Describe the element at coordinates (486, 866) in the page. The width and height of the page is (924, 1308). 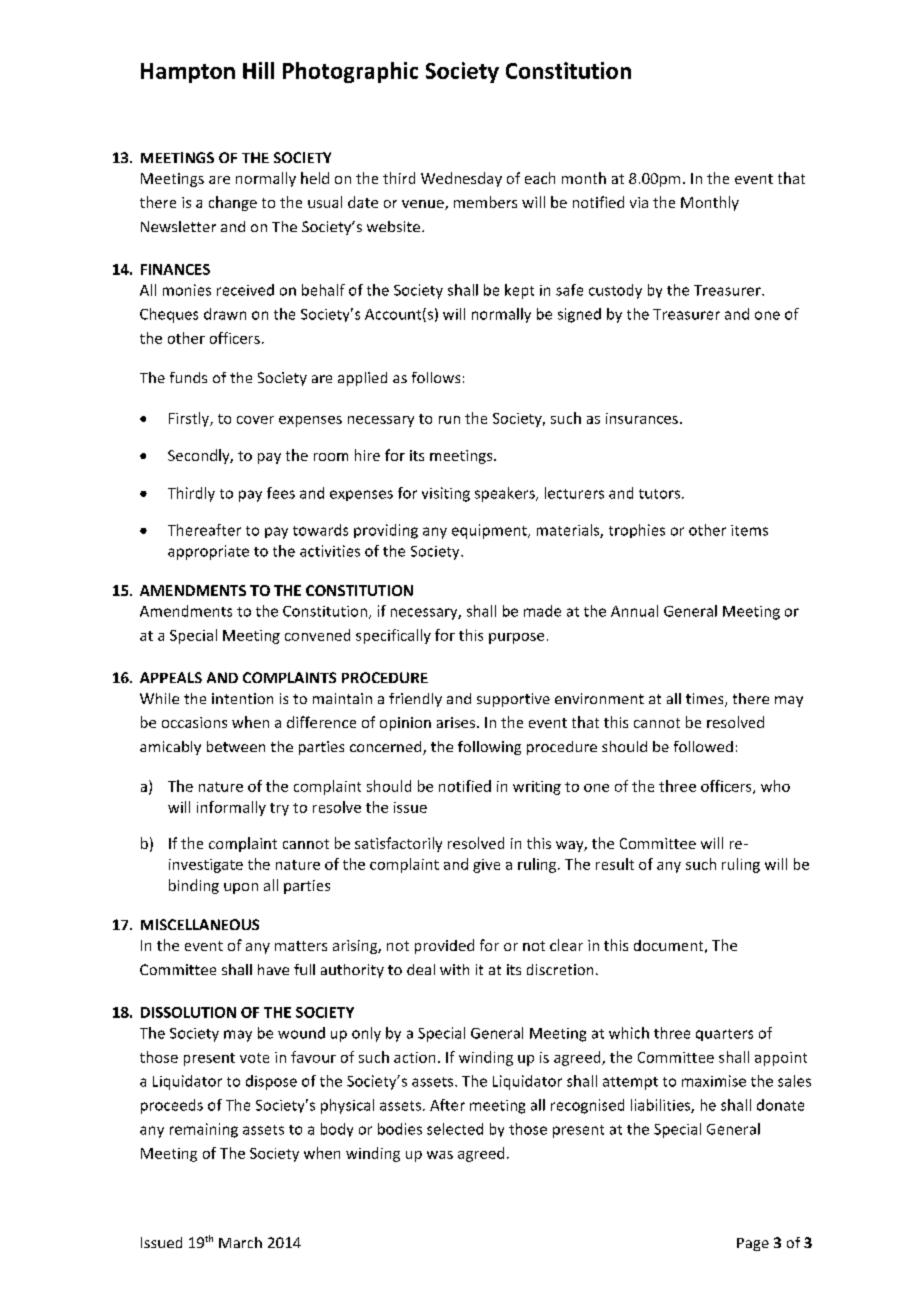
I see `give` at that location.
